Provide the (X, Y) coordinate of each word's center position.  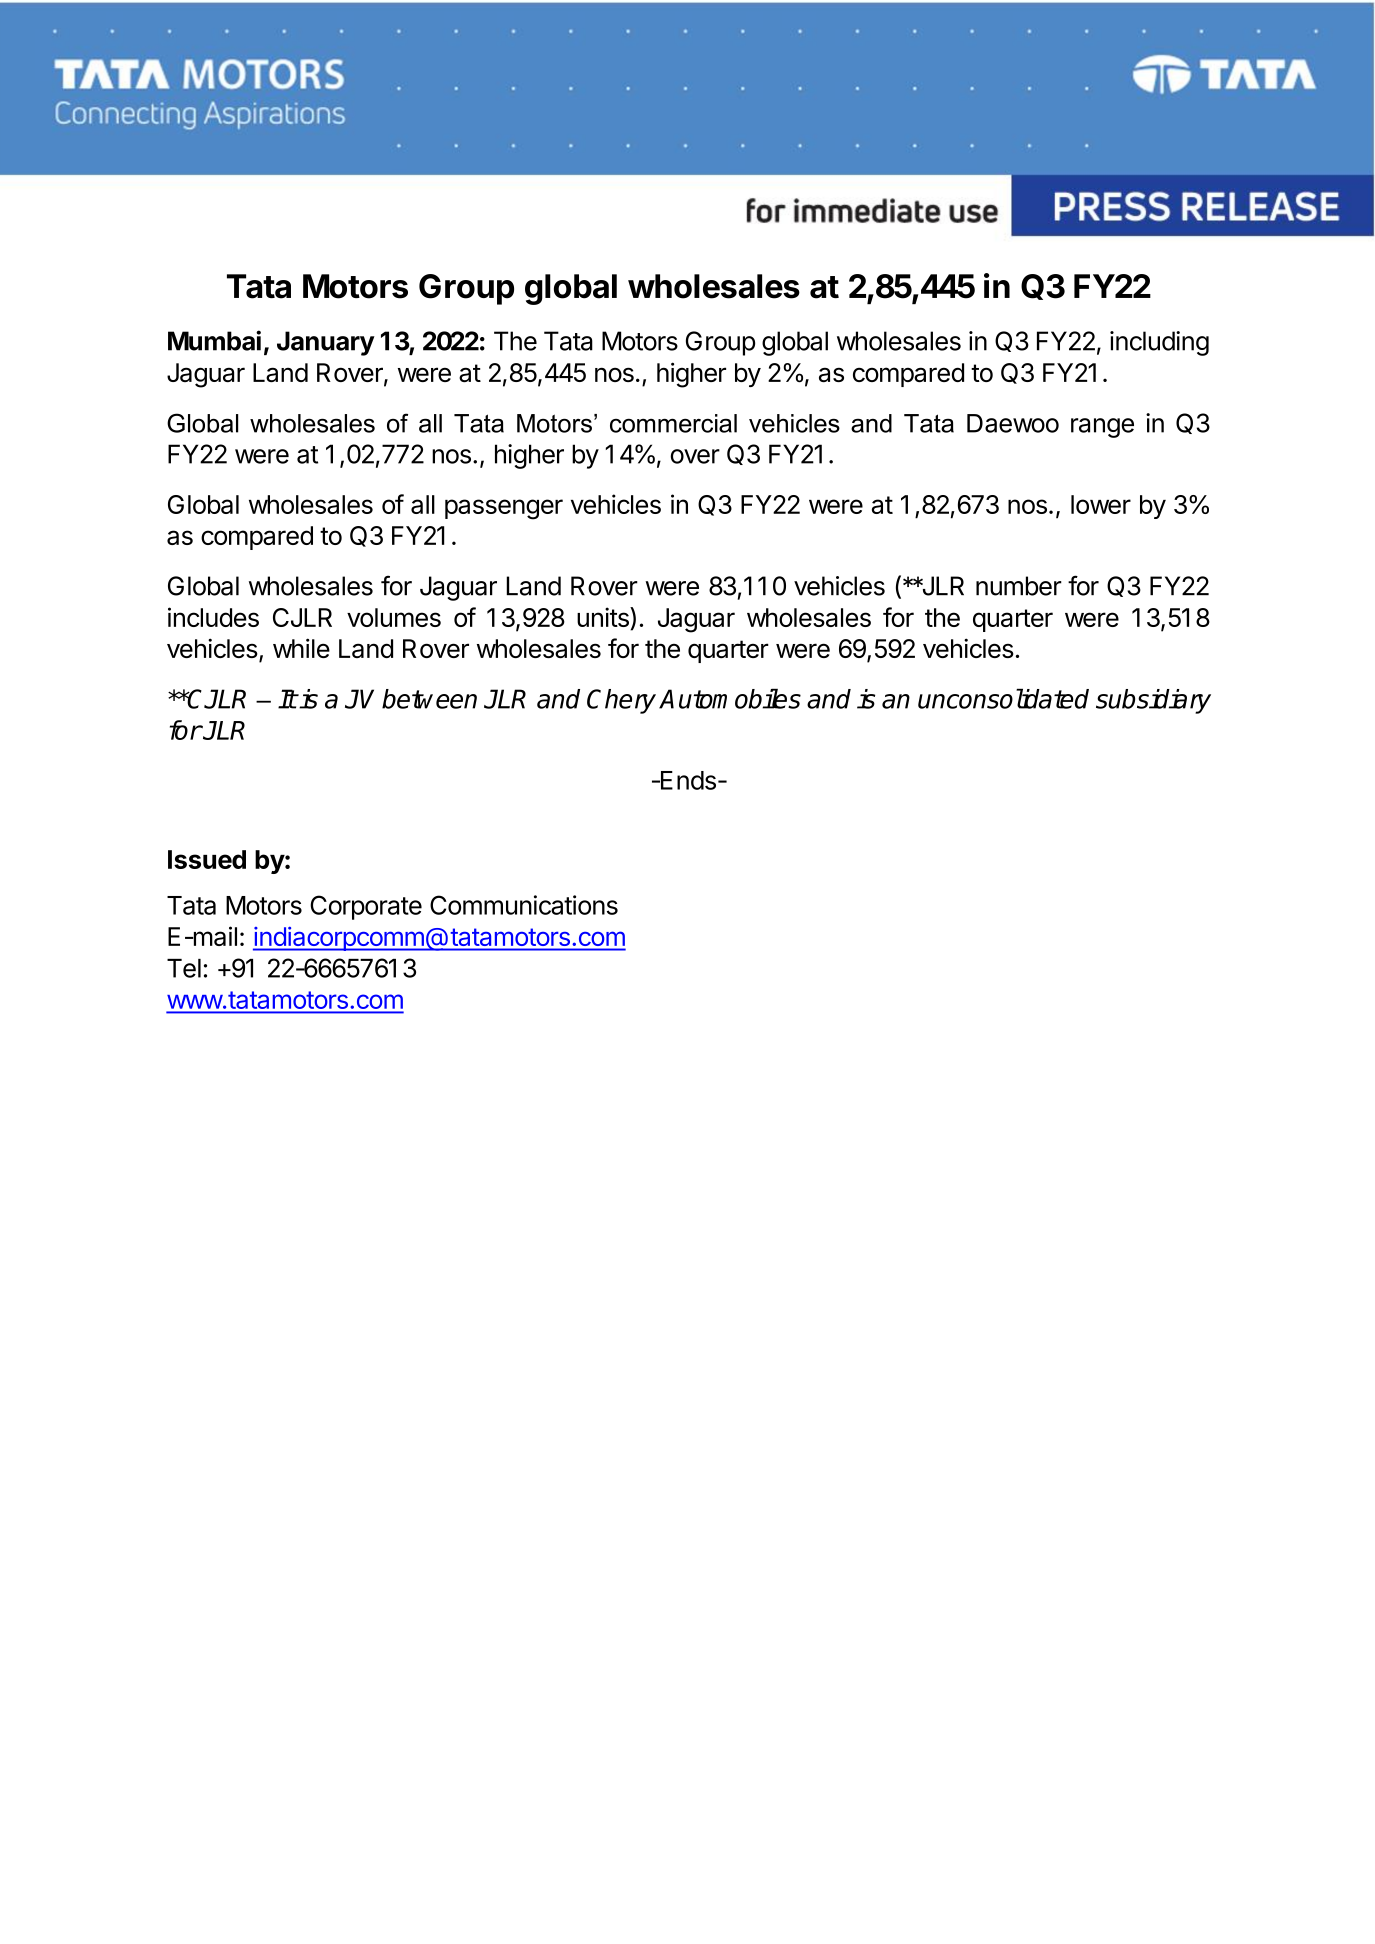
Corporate (366, 907)
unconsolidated (1003, 698)
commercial (673, 423)
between (429, 699)
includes (213, 617)
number (1019, 586)
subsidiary (1153, 701)
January (326, 343)
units (604, 618)
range (1102, 428)
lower (1101, 504)
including (1159, 343)
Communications (524, 905)
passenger (504, 509)
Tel (184, 968)
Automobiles (730, 698)
